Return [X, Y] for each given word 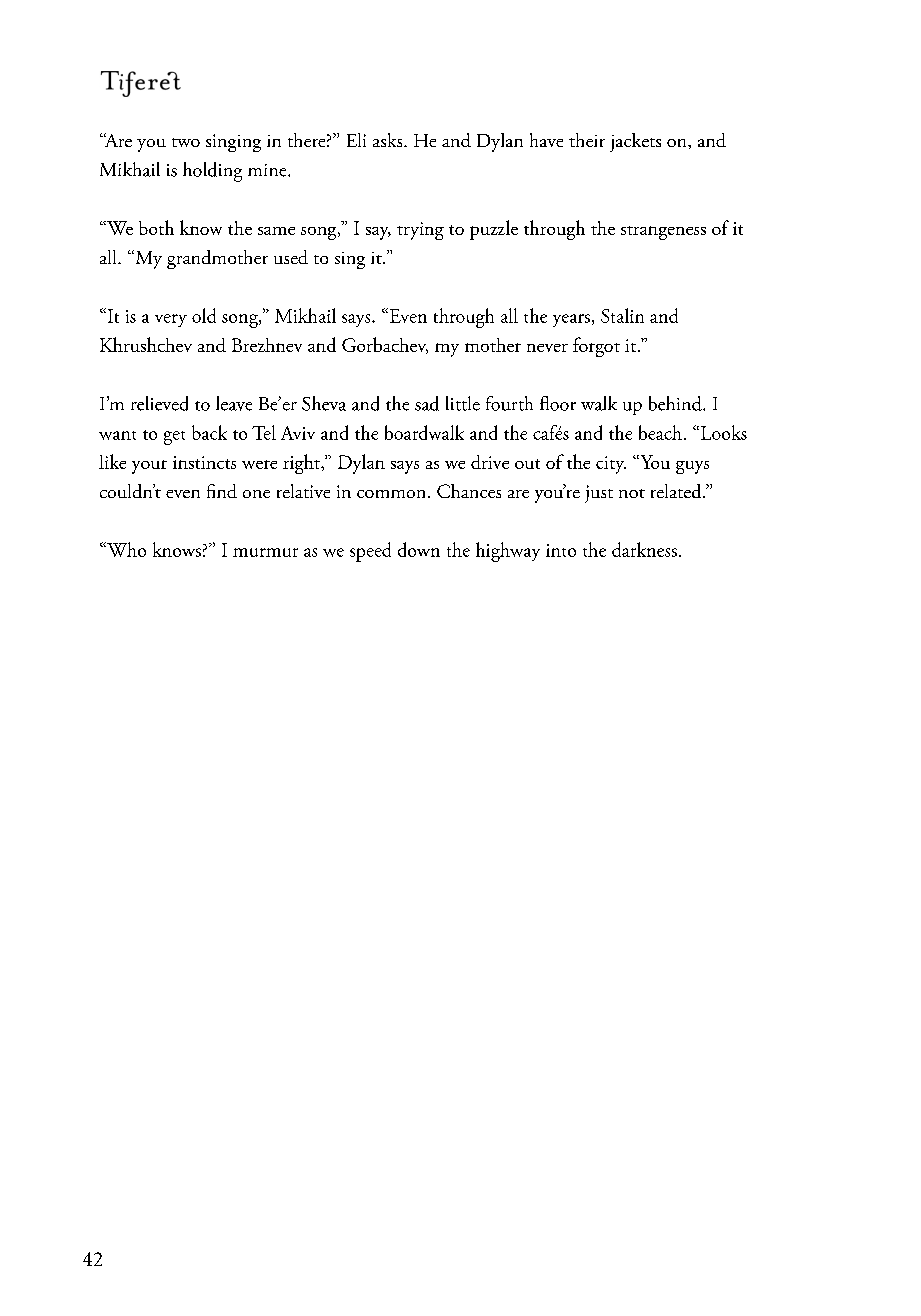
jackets [635, 142]
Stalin [622, 315]
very [171, 320]
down [419, 549]
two [186, 142]
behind [676, 403]
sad [427, 403]
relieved [159, 403]
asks [389, 140]
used [291, 257]
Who [125, 549]
